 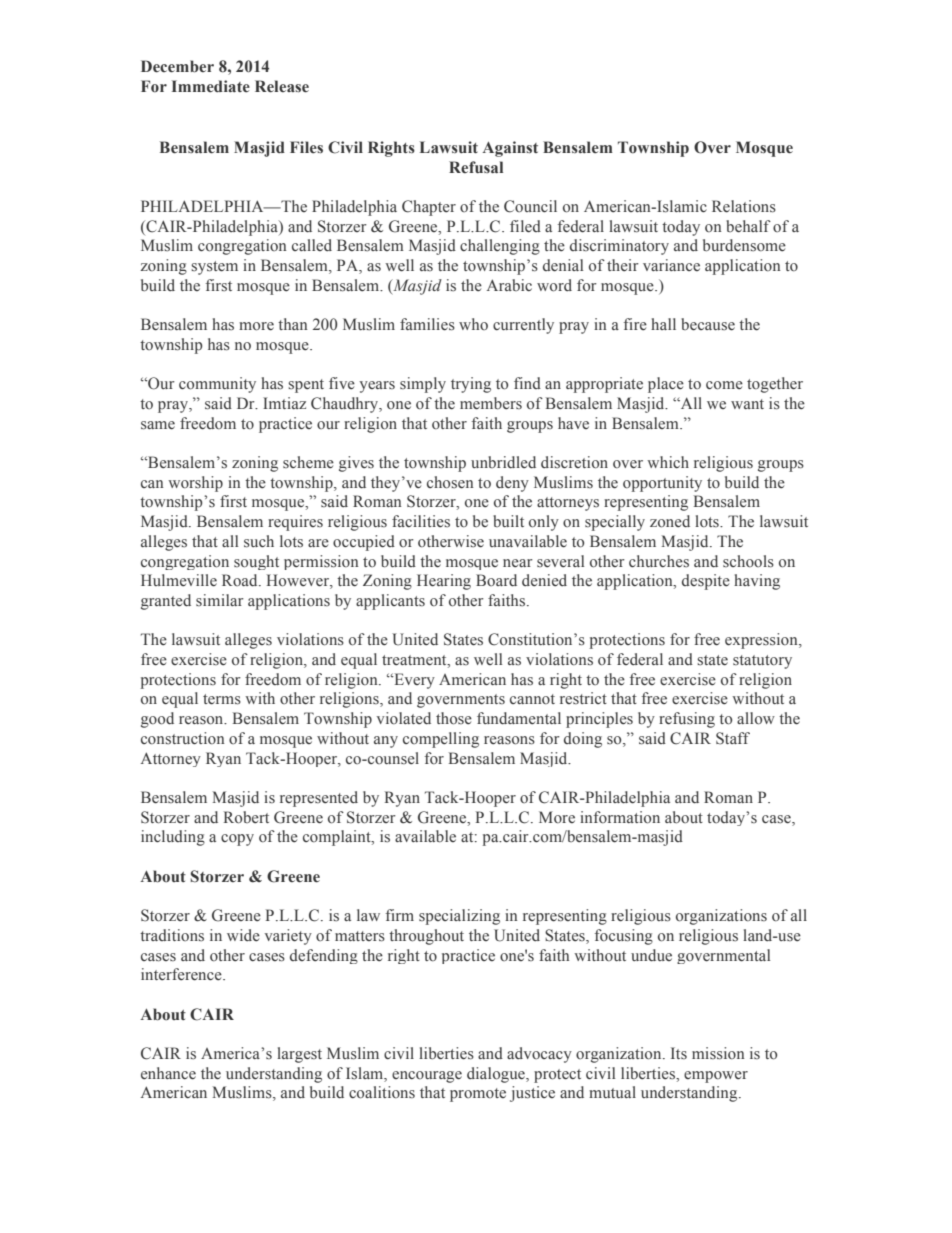 What do you see at coordinates (182, 738) in the image?
I see `construction` at bounding box center [182, 738].
